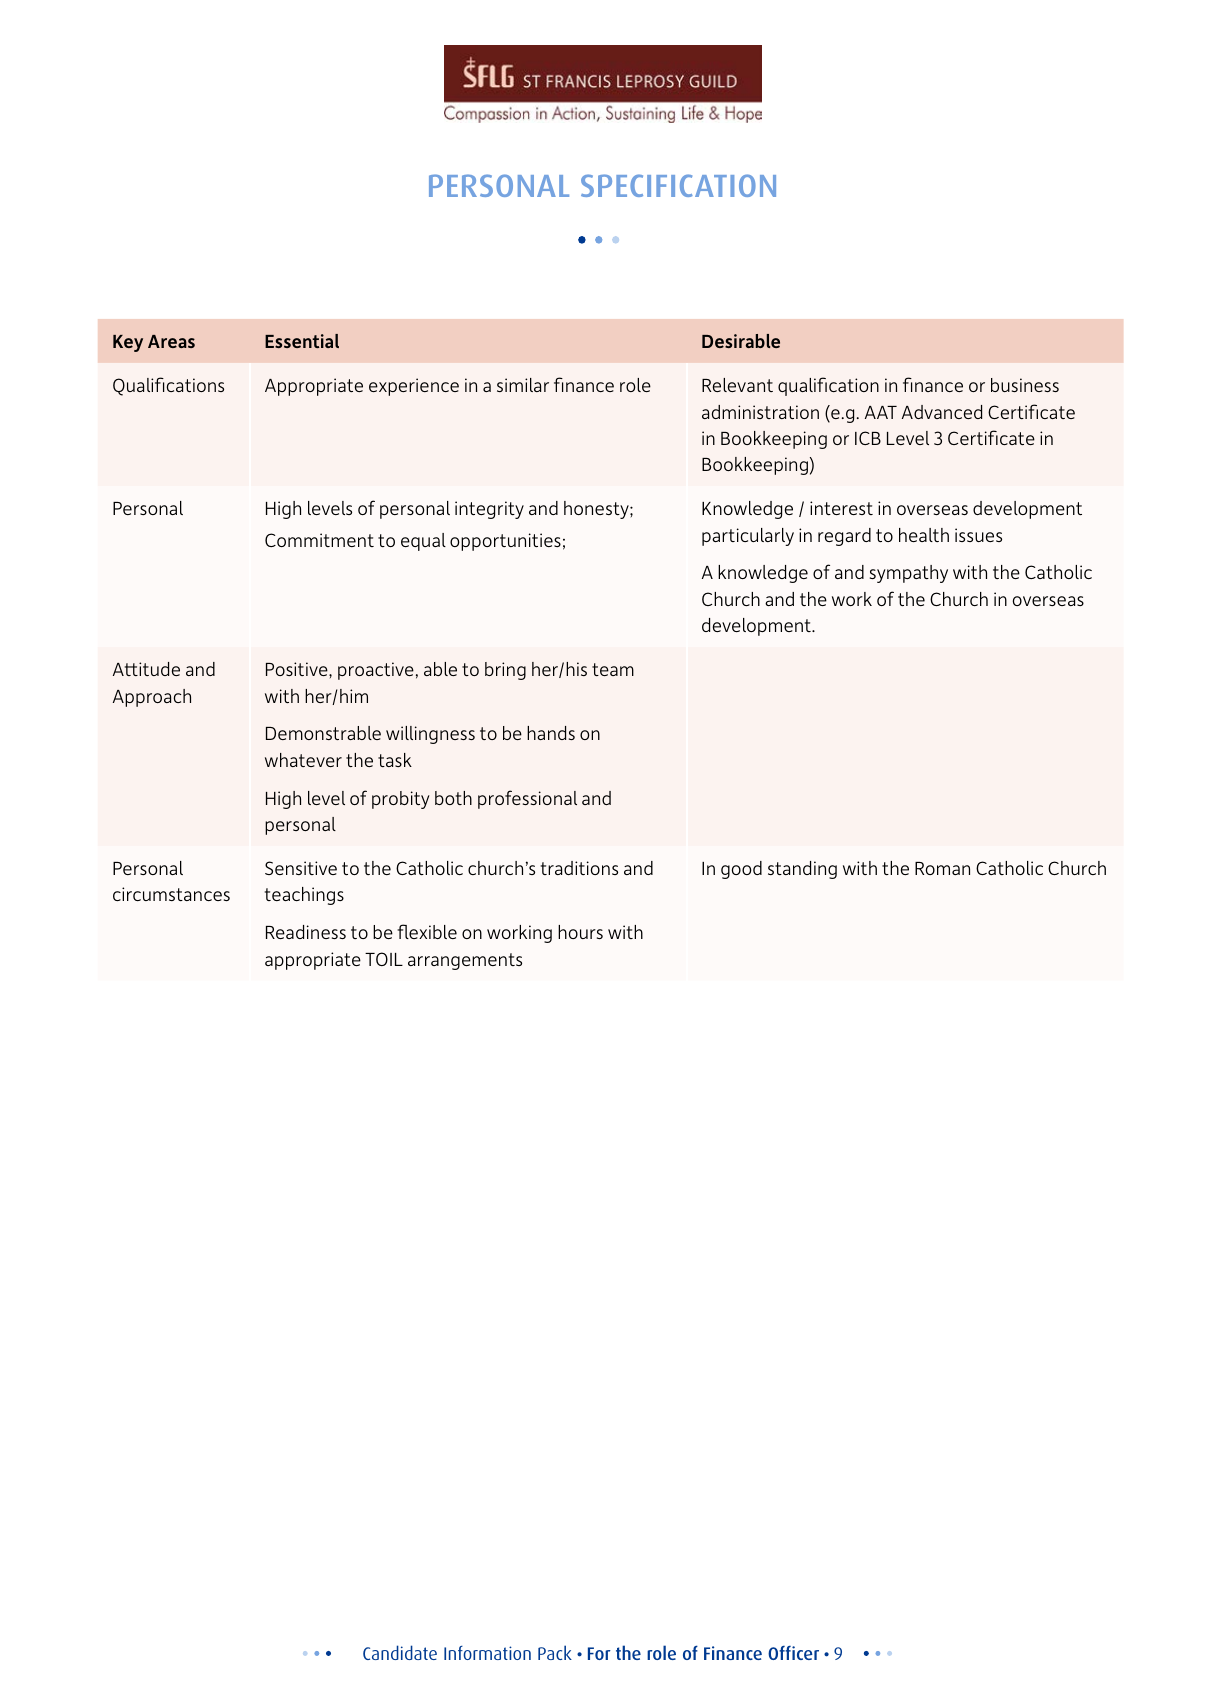 This page has height=1706, width=1207. What do you see at coordinates (580, 932) in the page?
I see `hours` at bounding box center [580, 932].
